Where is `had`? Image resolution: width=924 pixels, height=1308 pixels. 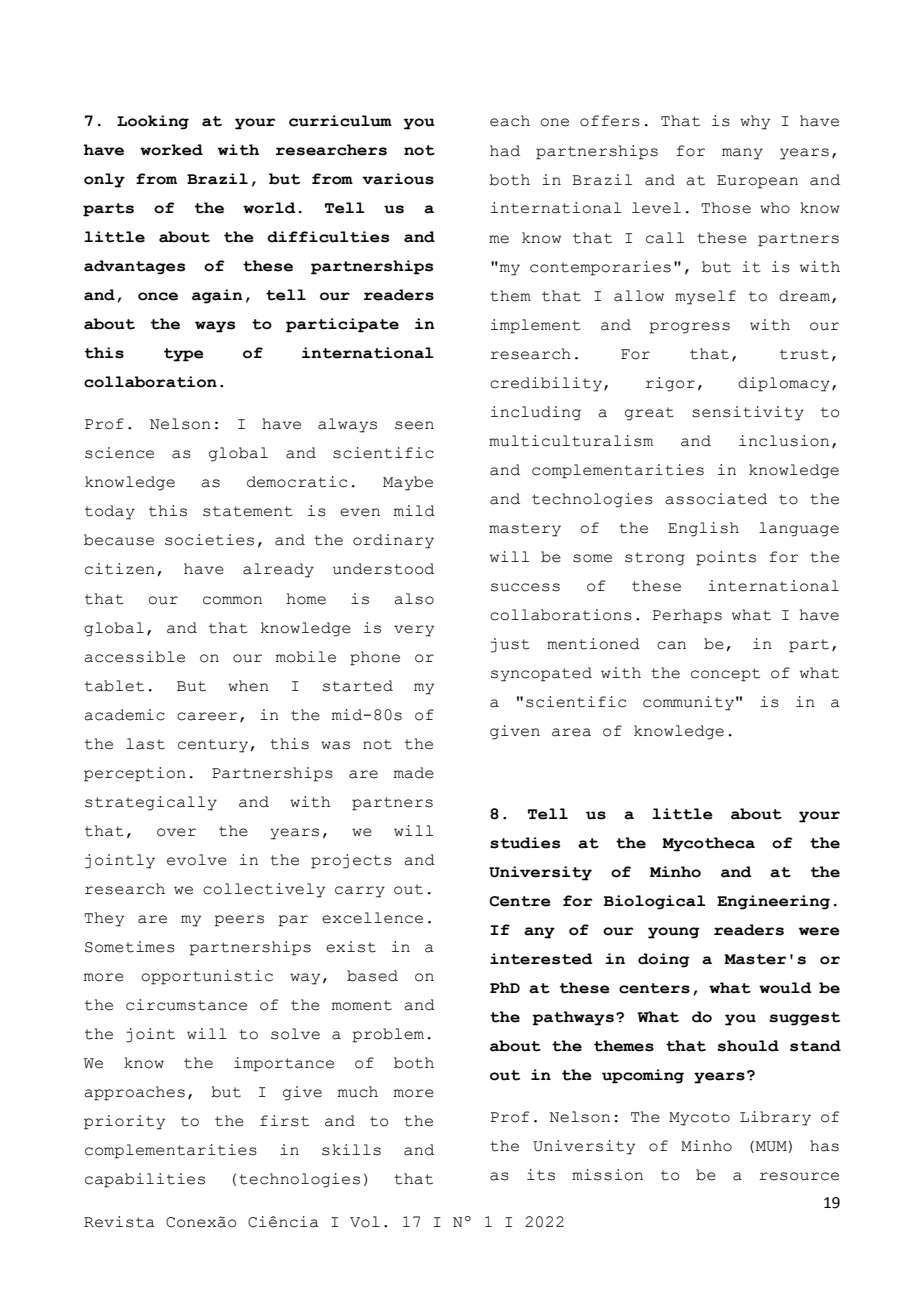 had is located at coordinates (505, 151).
